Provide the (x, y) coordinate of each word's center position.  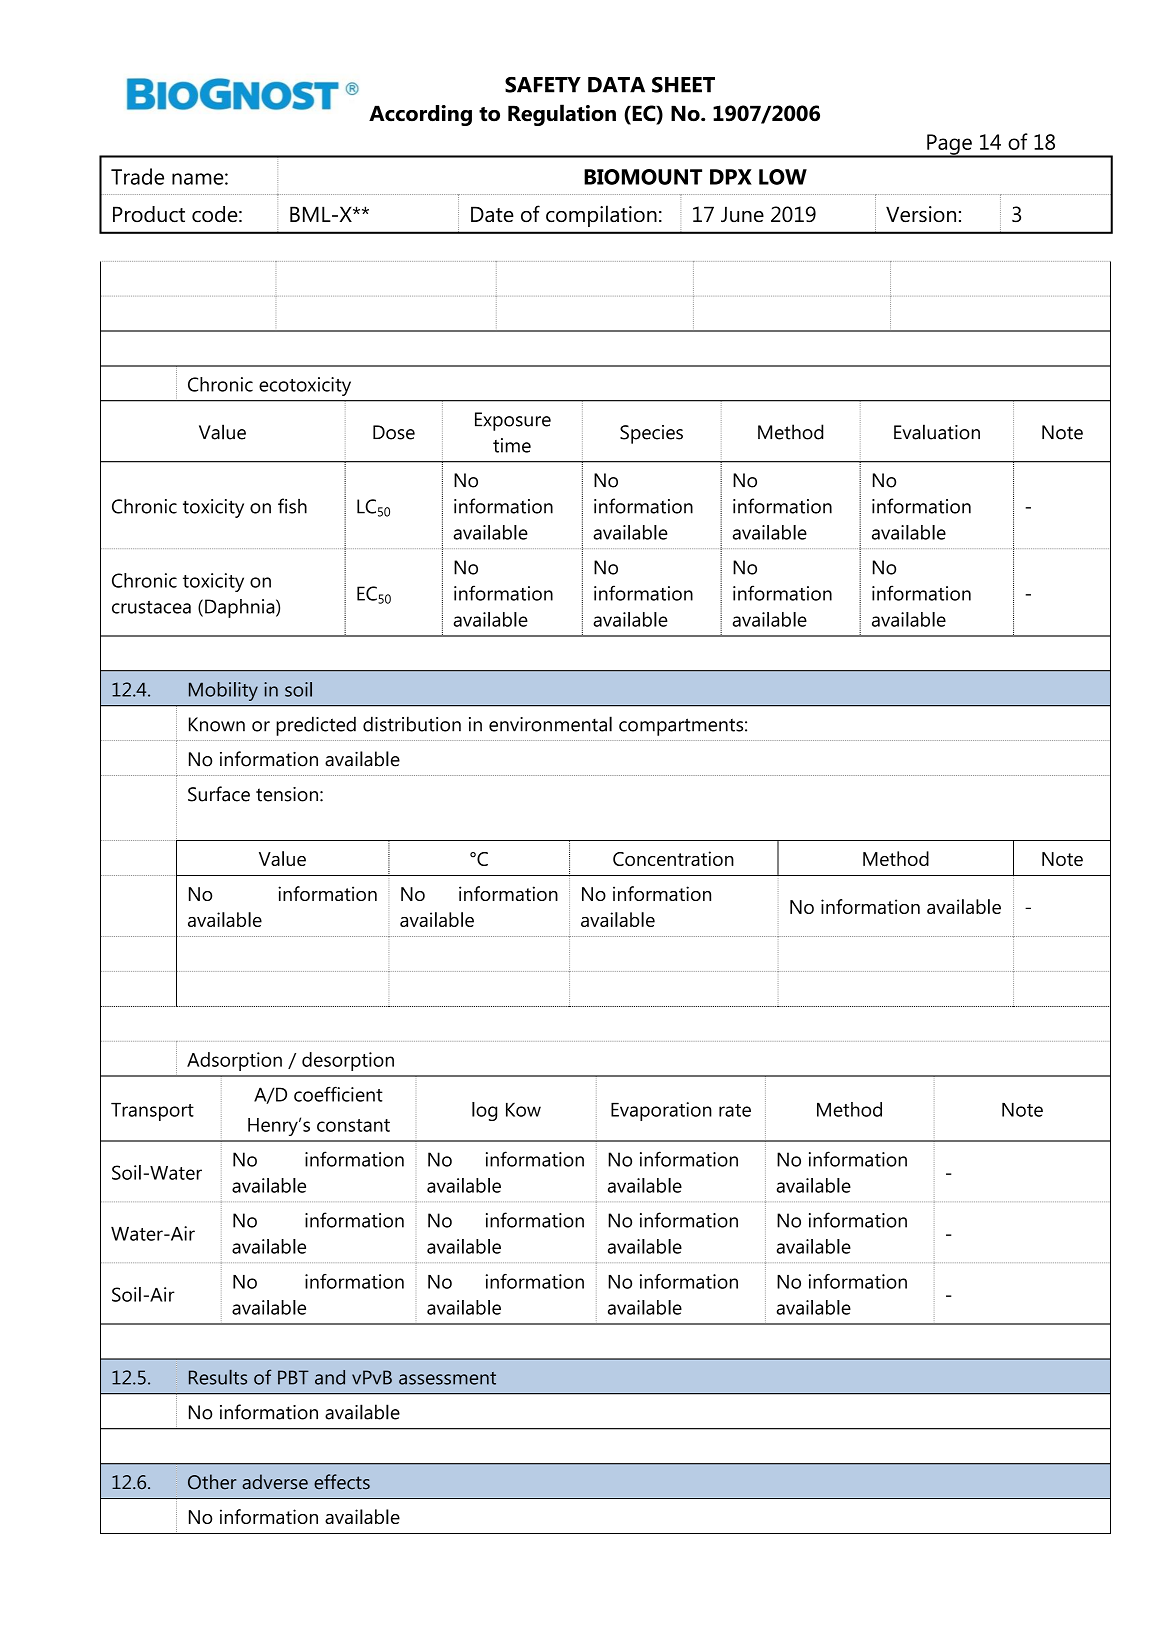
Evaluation (937, 432)
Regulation (562, 115)
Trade (137, 176)
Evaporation (661, 1111)
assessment (447, 1378)
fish (292, 506)
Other (212, 1482)
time (512, 445)
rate (735, 1110)
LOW (783, 177)
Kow (523, 1110)
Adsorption (234, 1061)
